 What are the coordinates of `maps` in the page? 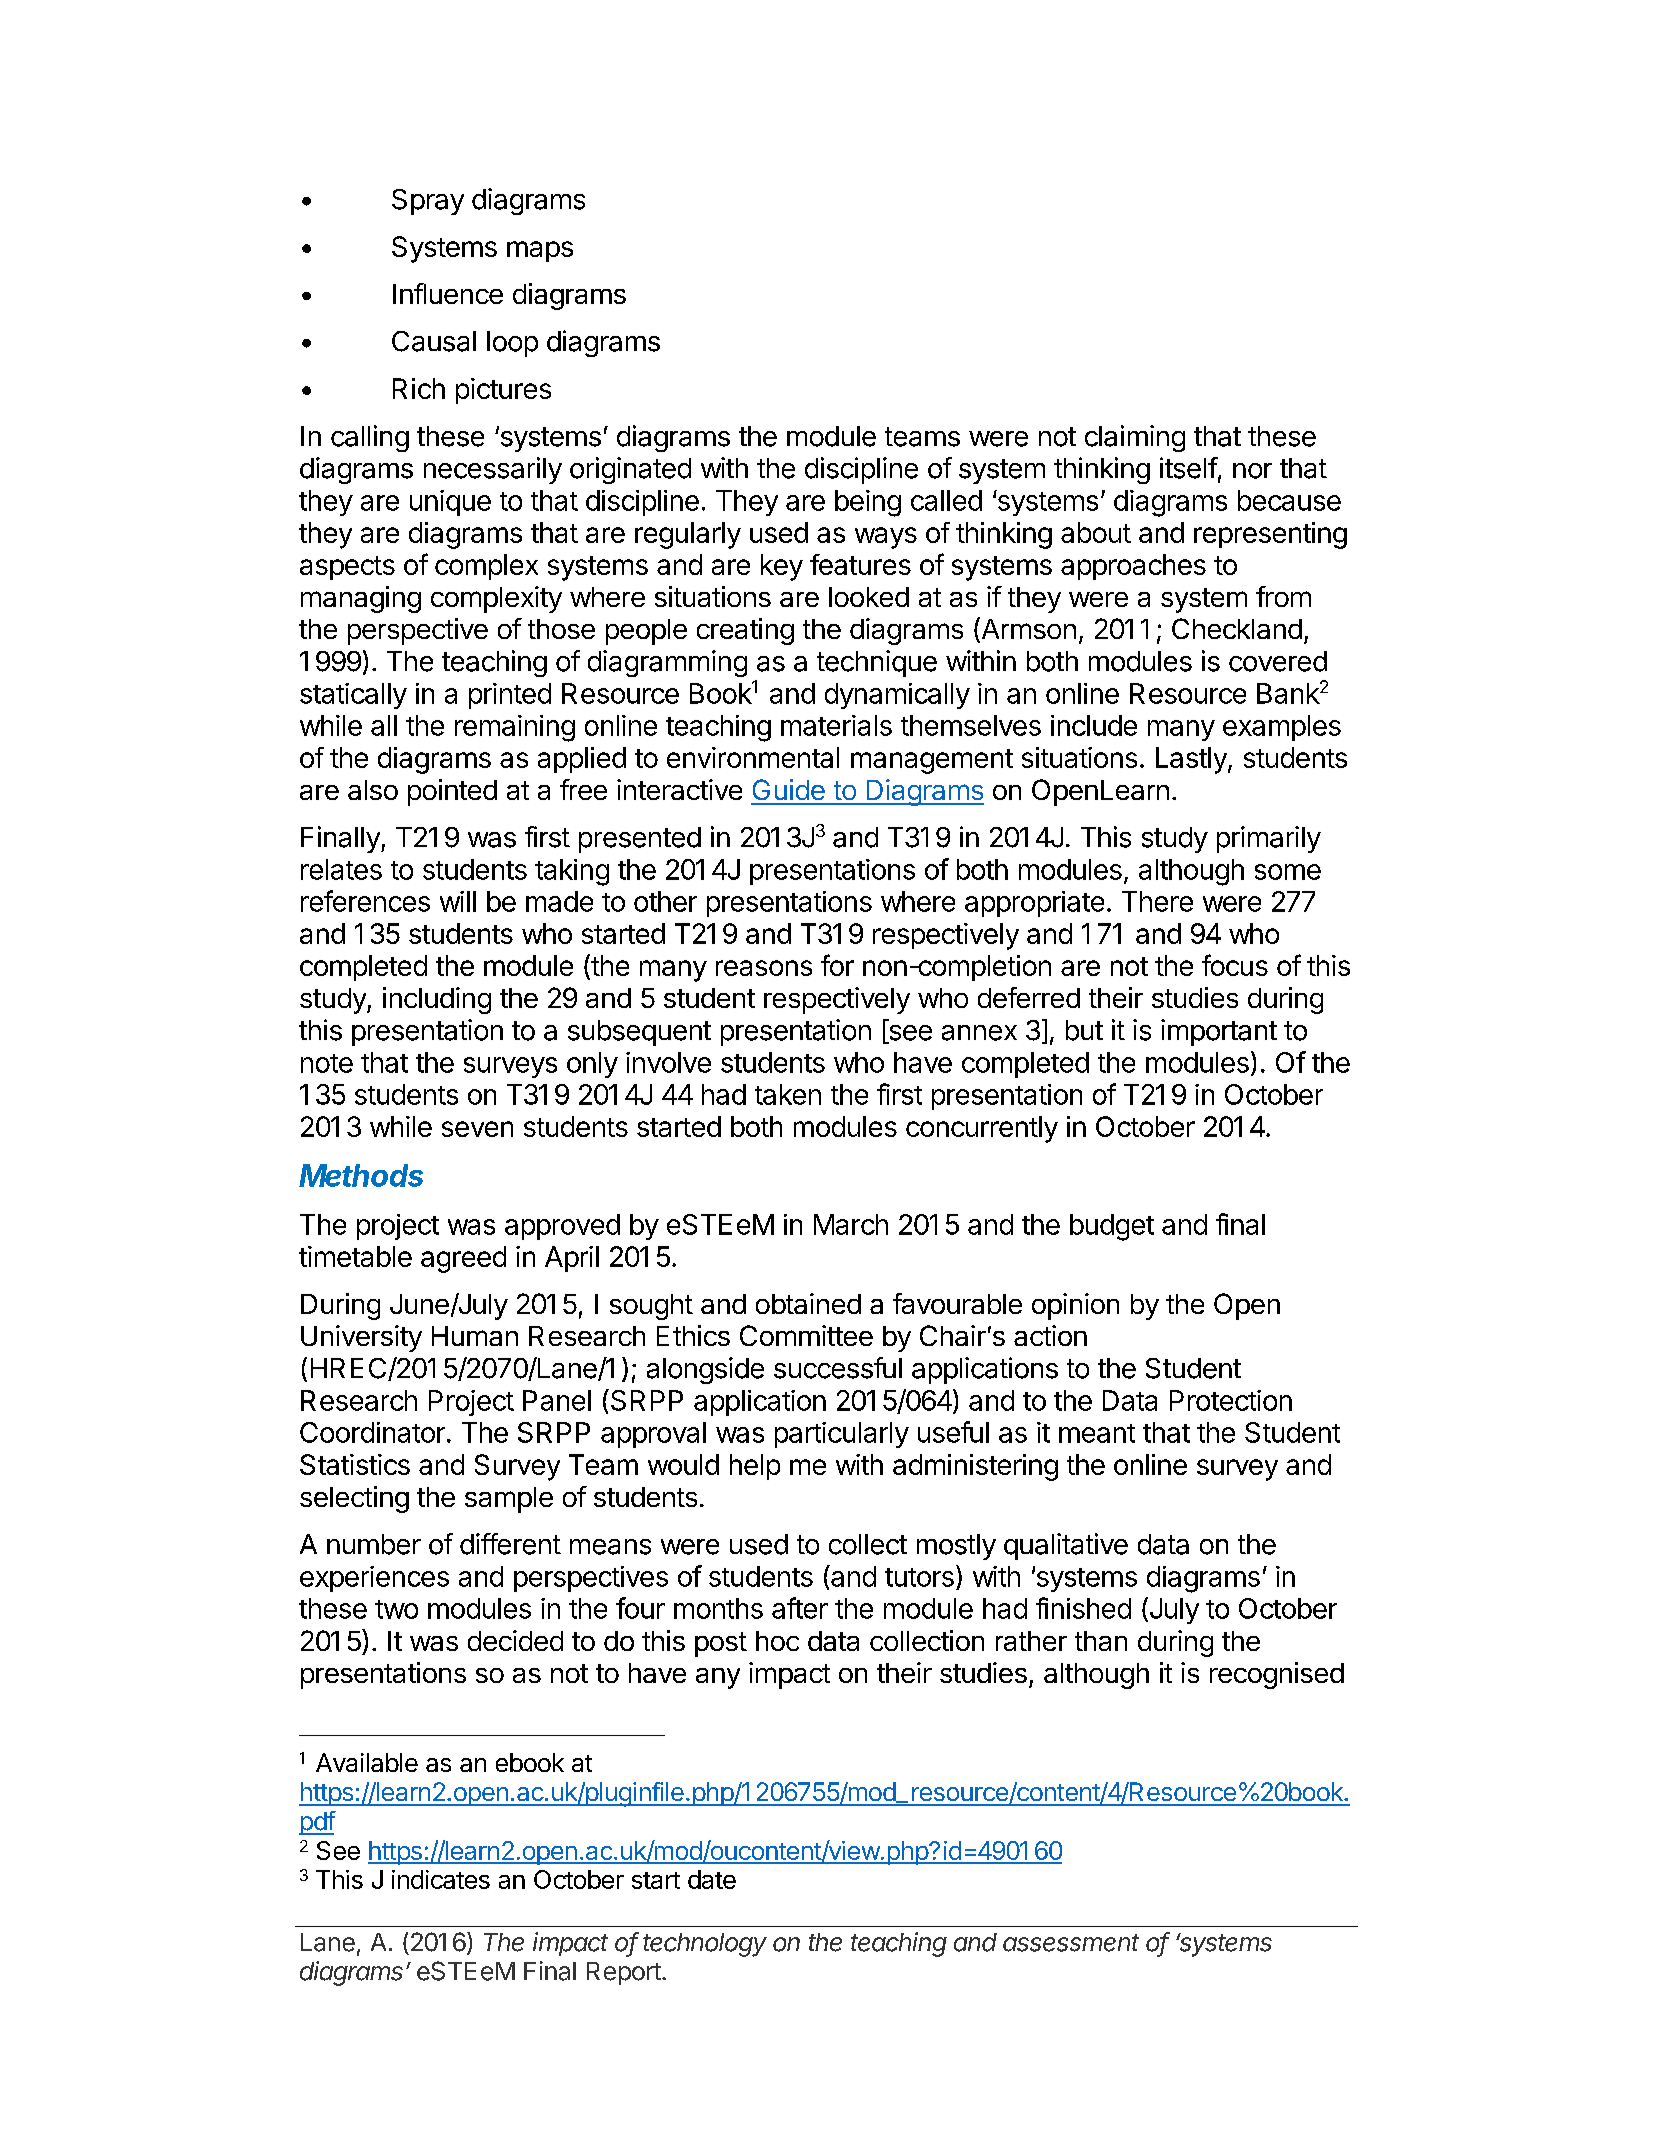 It's located at (540, 251).
